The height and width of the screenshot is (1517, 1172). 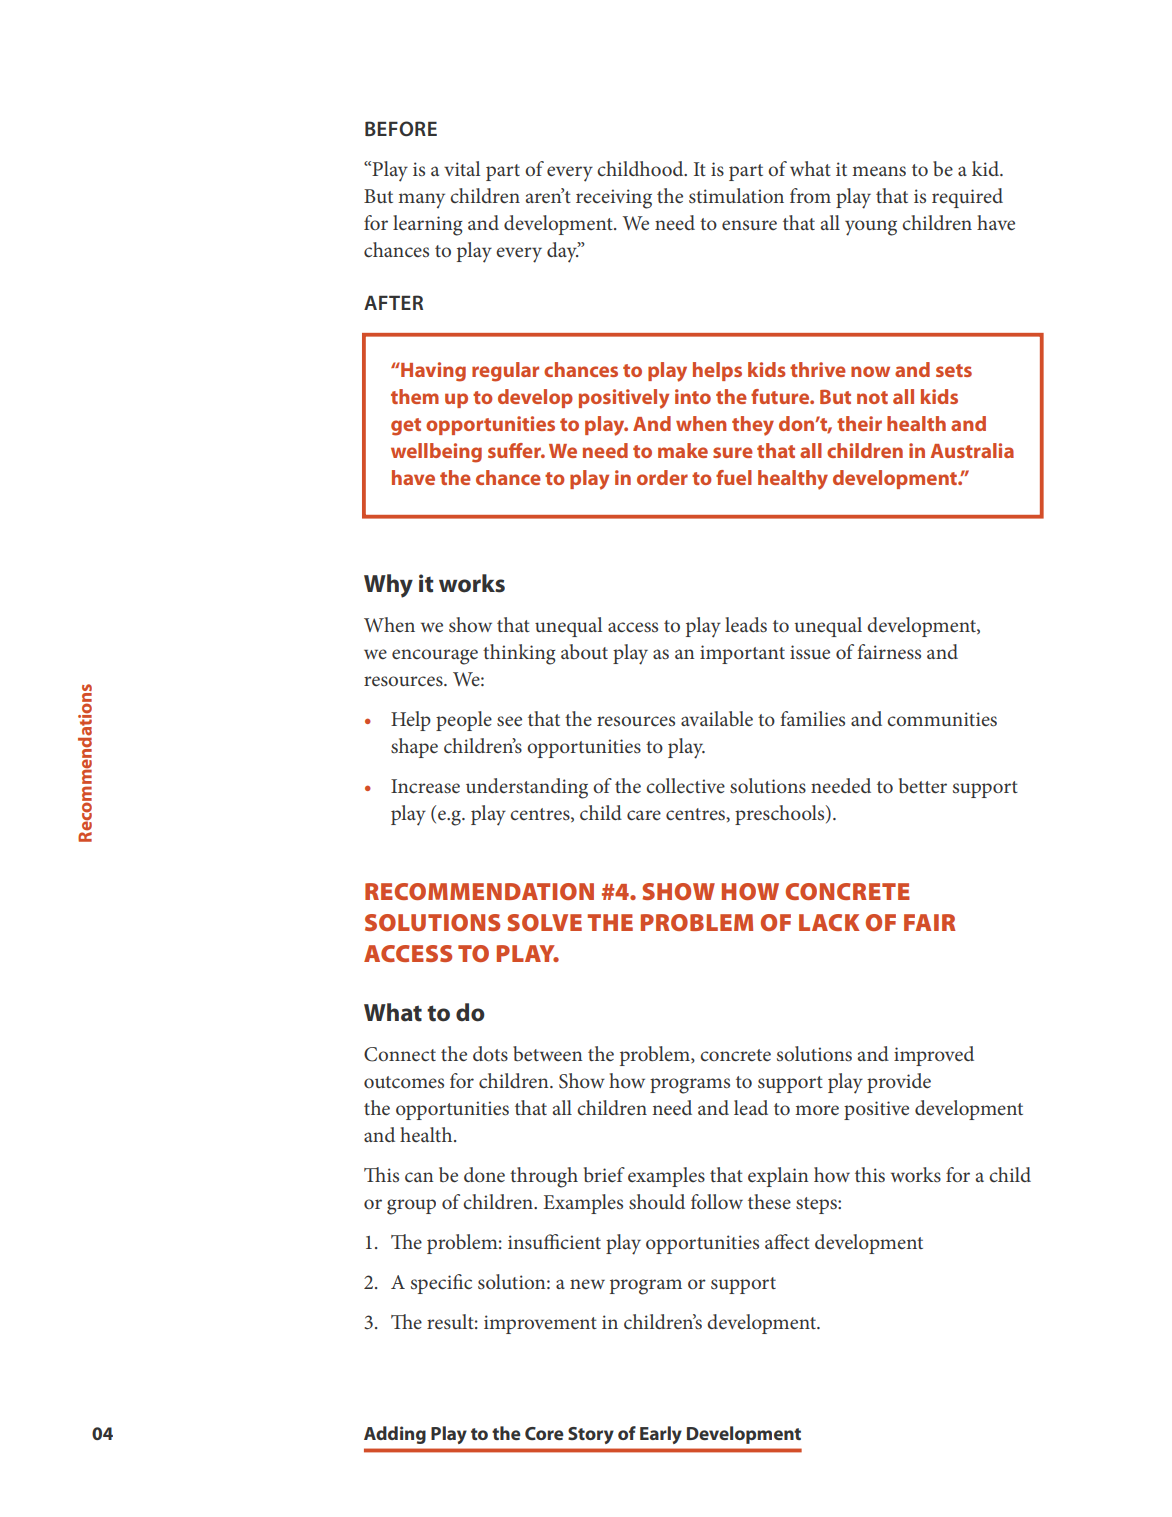 I want to click on wellbeing, so click(x=436, y=453).
